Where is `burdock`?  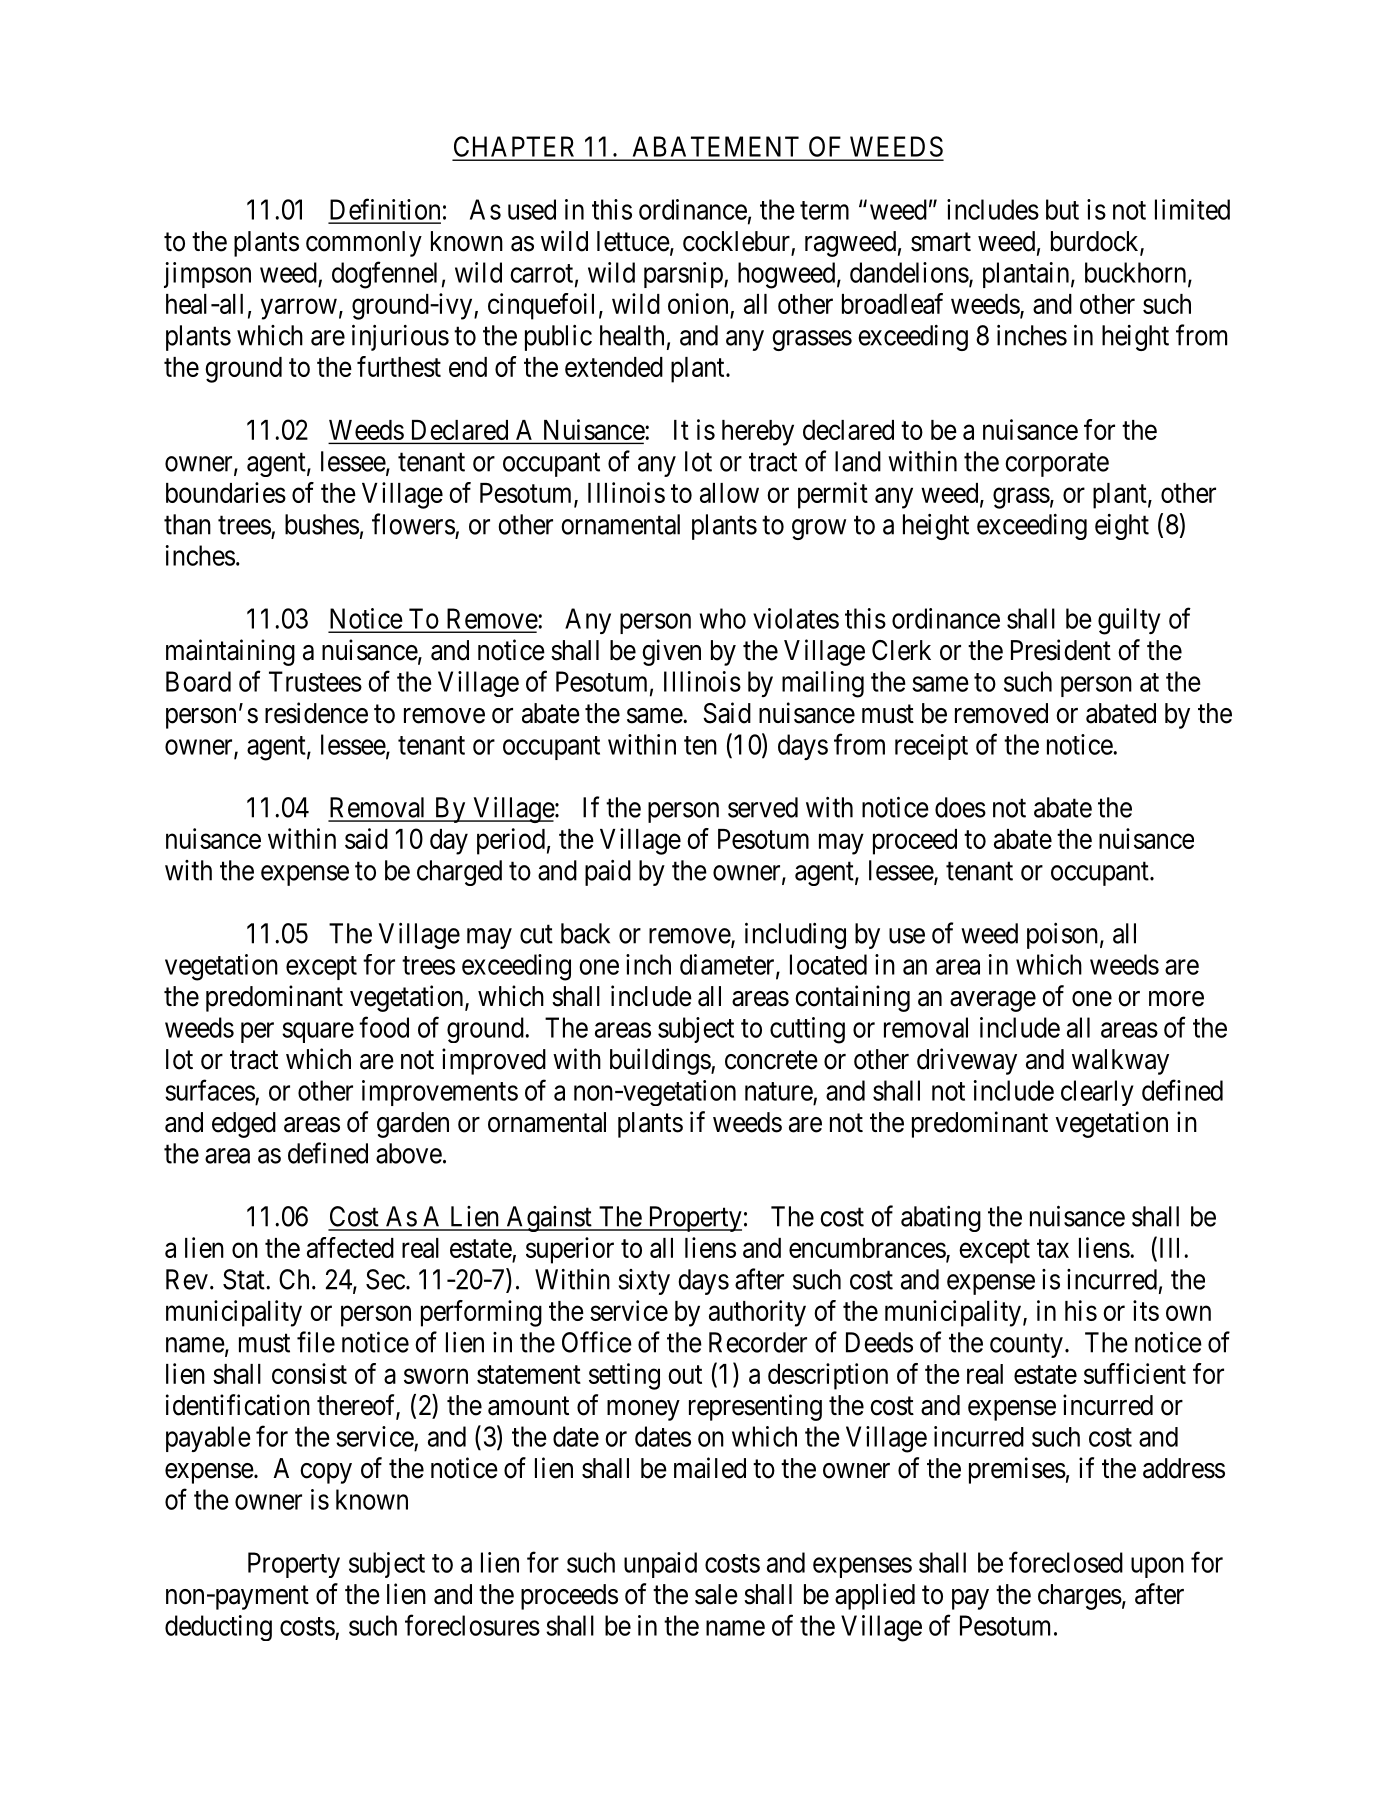 burdock is located at coordinates (1096, 242).
